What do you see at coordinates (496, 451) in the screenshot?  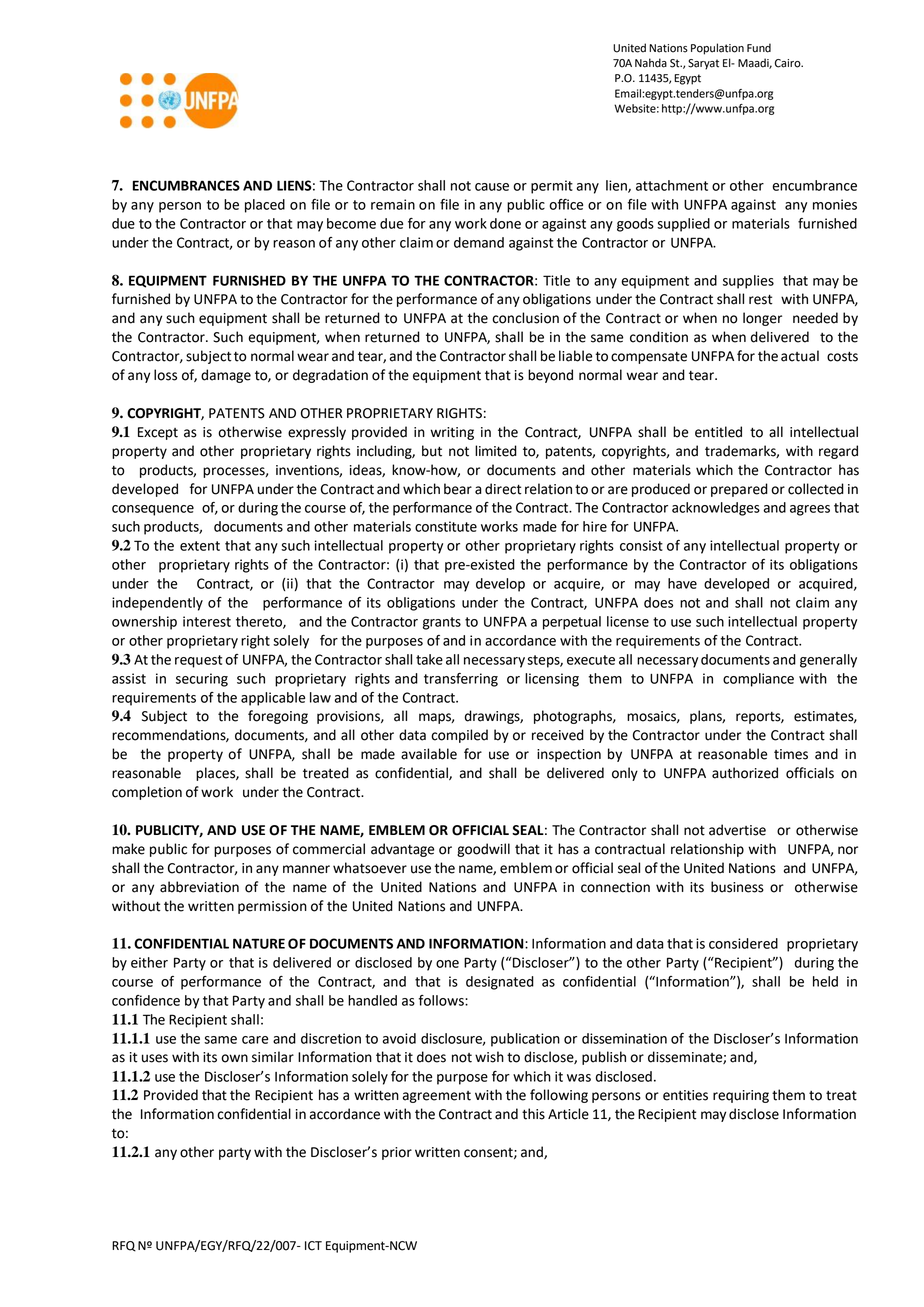 I see `limited` at bounding box center [496, 451].
